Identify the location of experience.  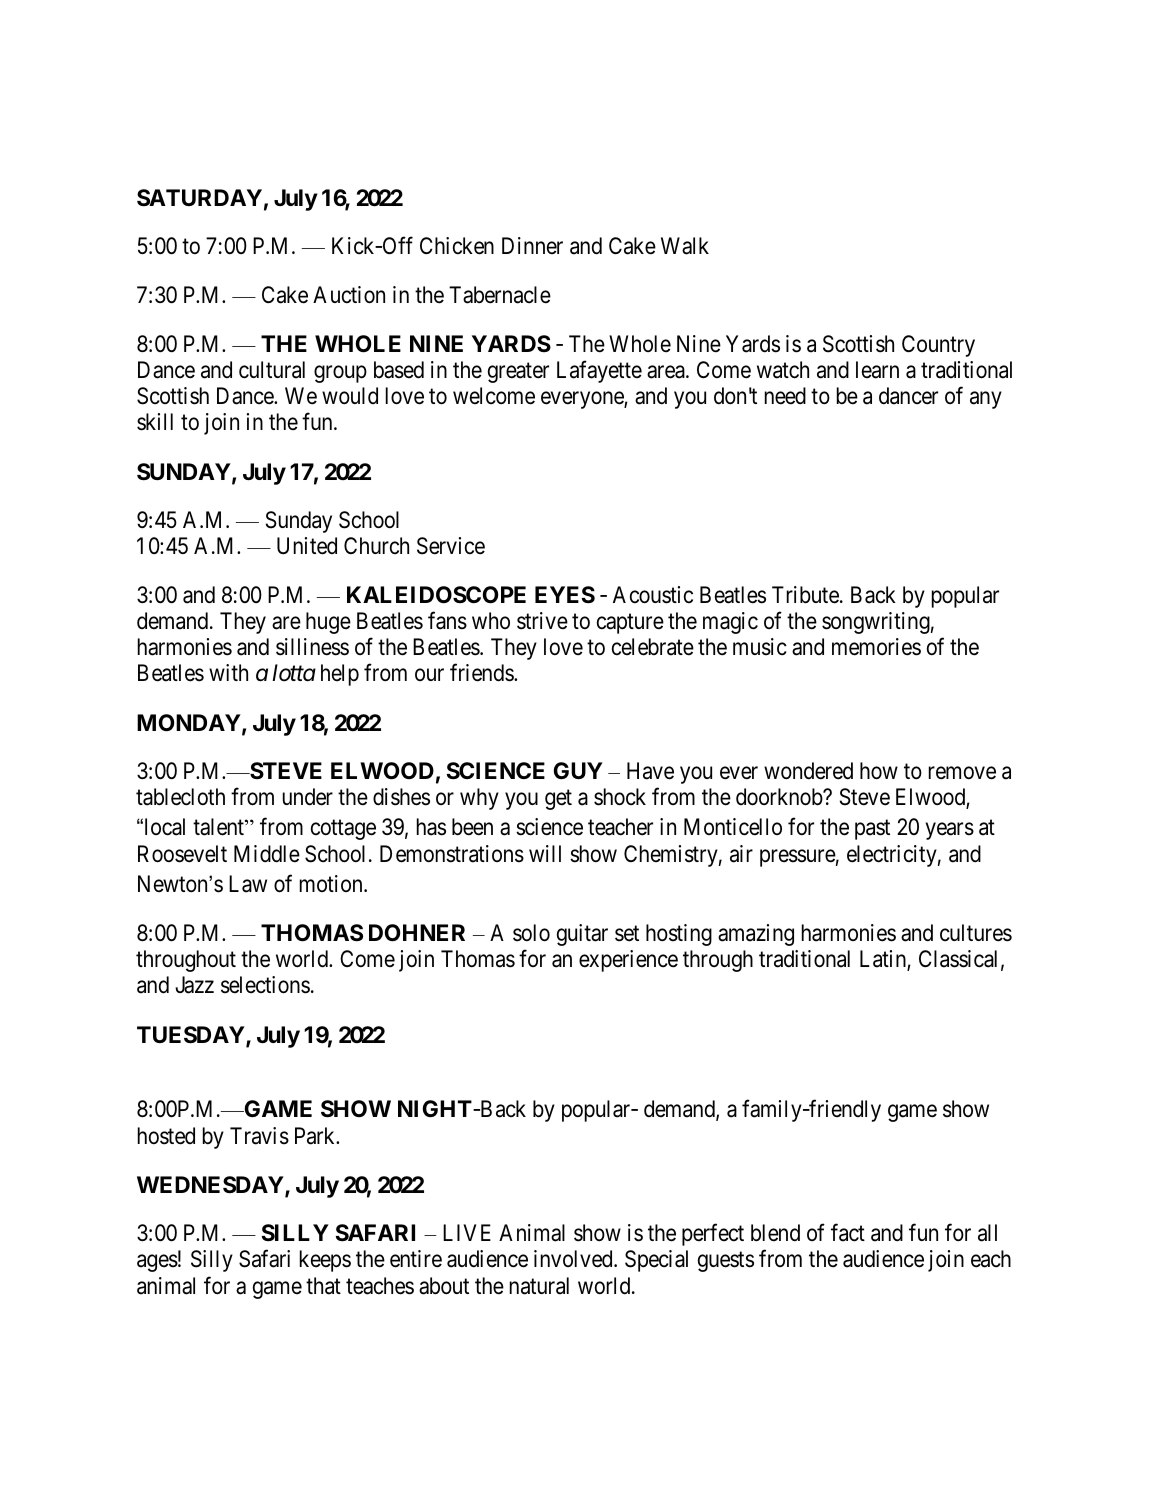
(628, 961).
